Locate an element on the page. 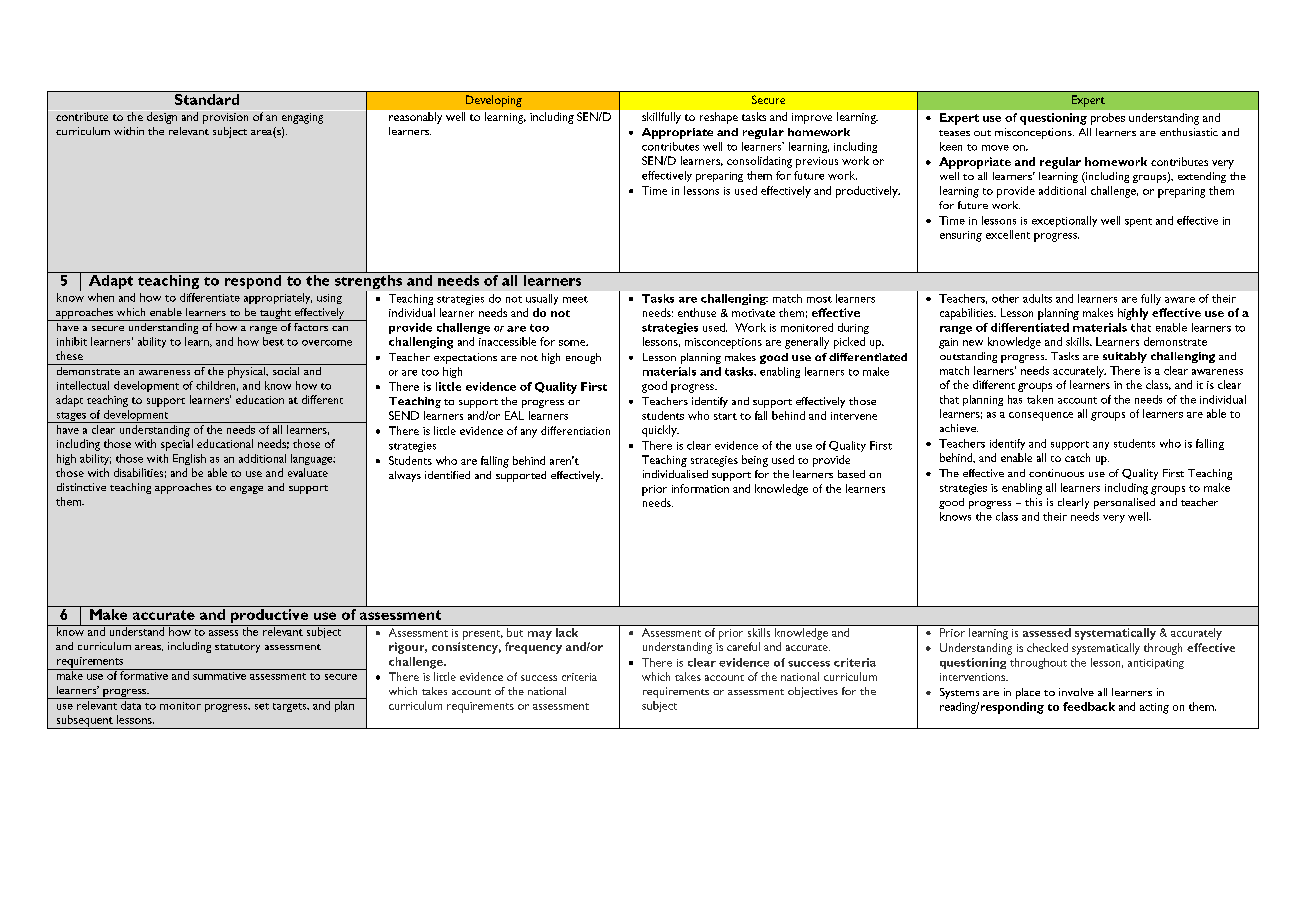 Image resolution: width=1308 pixels, height=924 pixels. taught is located at coordinates (275, 314).
